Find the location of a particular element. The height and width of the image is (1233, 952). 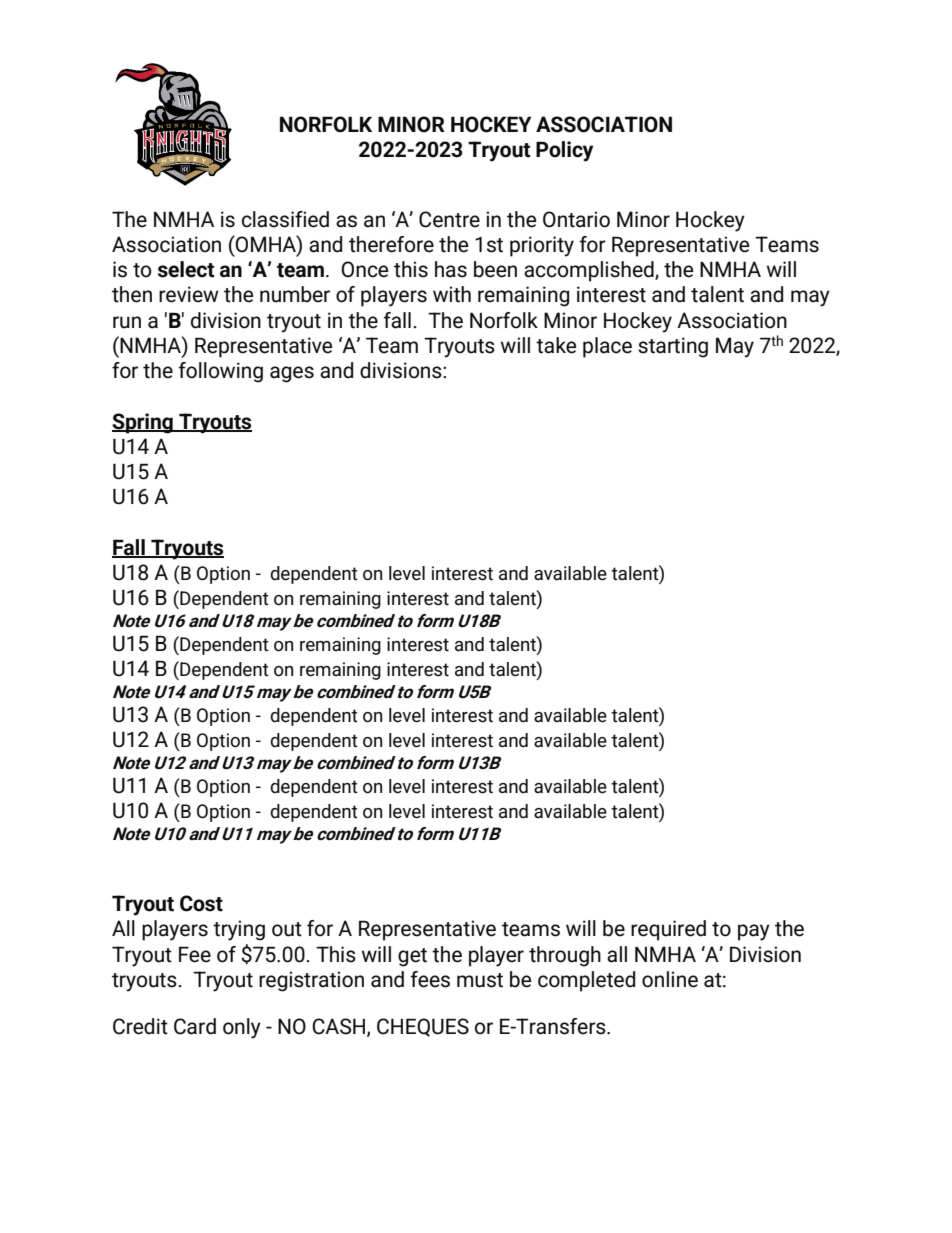

ages is located at coordinates (292, 374).
